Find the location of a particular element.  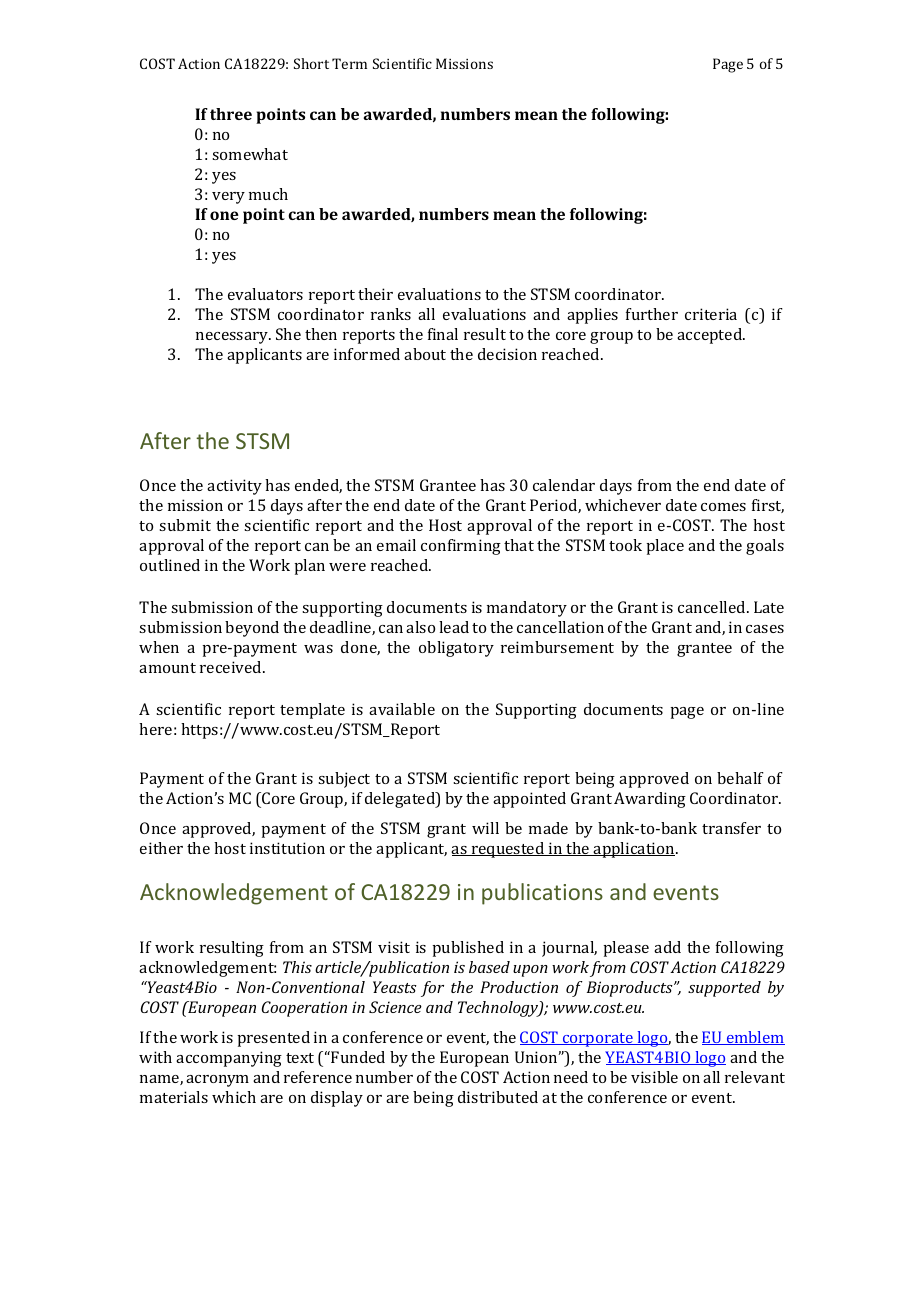

distributed is located at coordinates (498, 1097).
